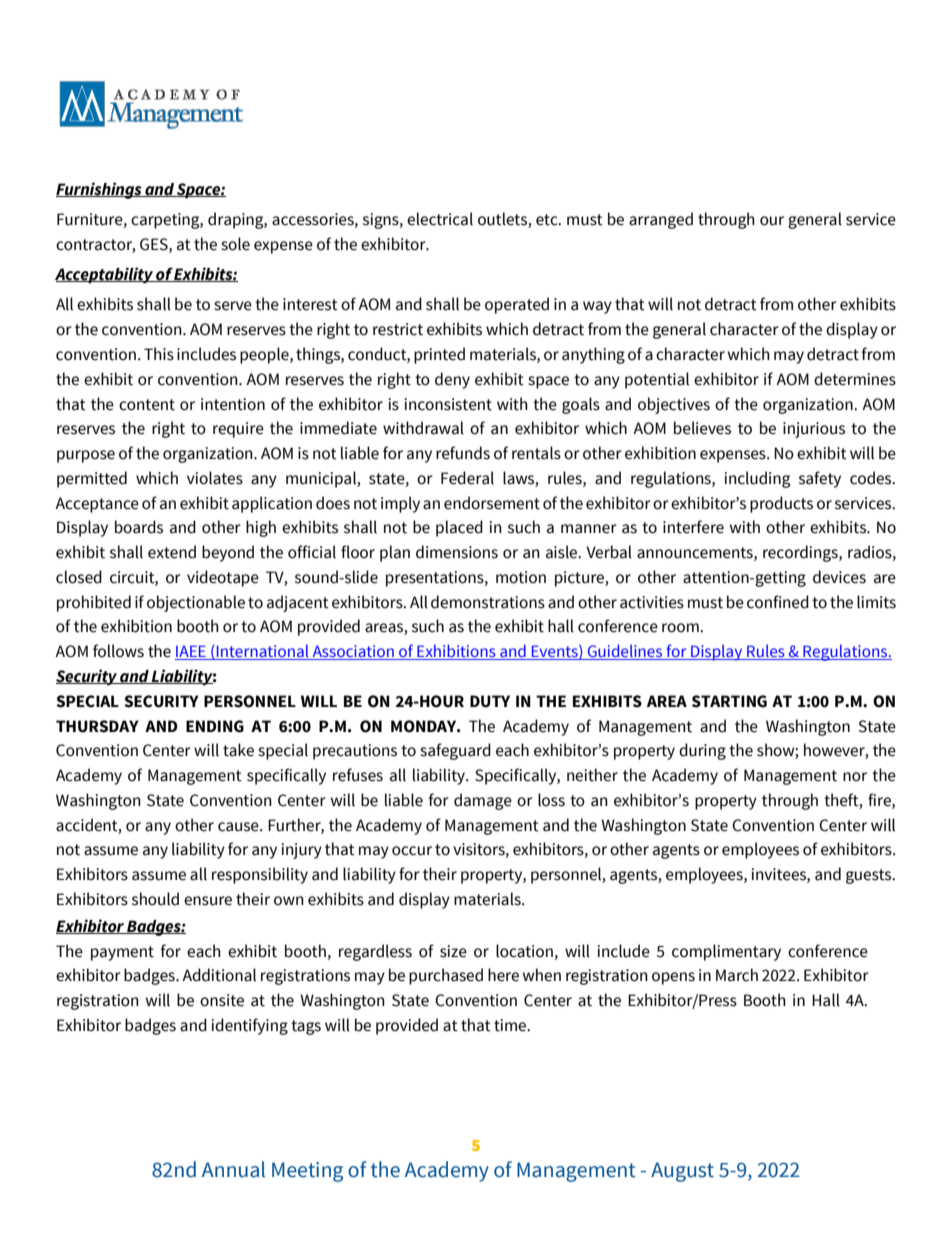 This screenshot has height=1233, width=952. Describe the element at coordinates (453, 951) in the screenshot. I see `size` at that location.
